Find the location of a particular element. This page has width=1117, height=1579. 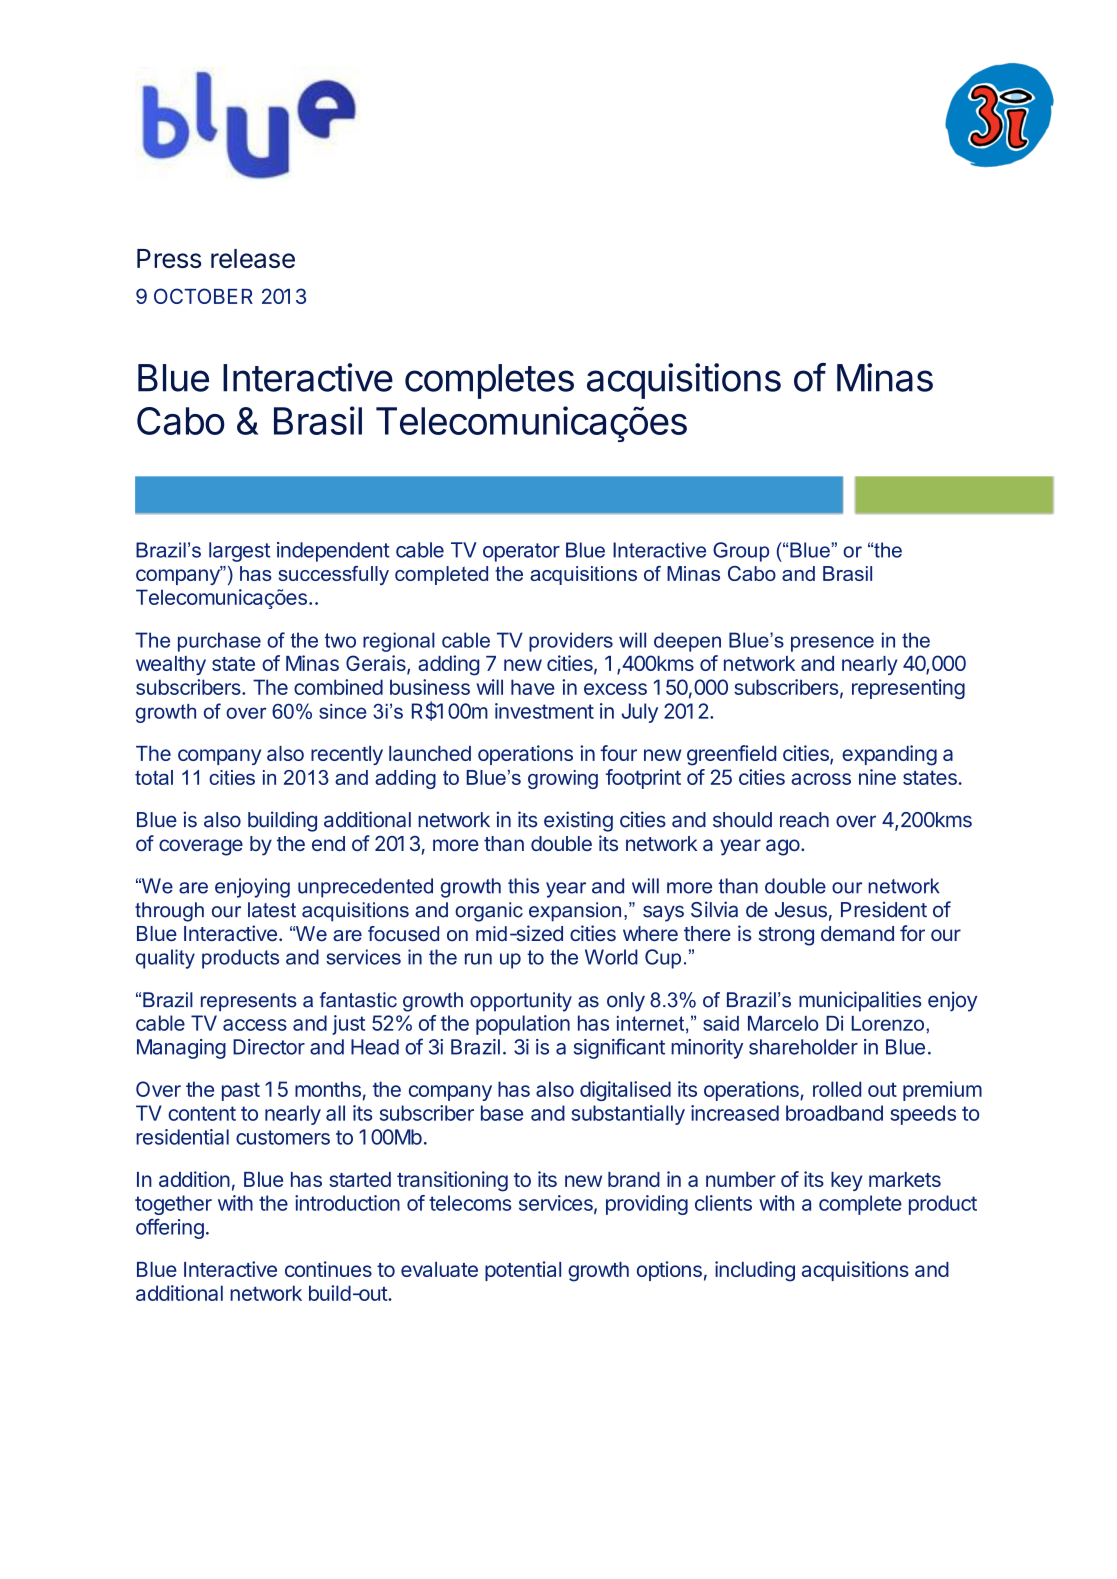

release is located at coordinates (253, 258).
